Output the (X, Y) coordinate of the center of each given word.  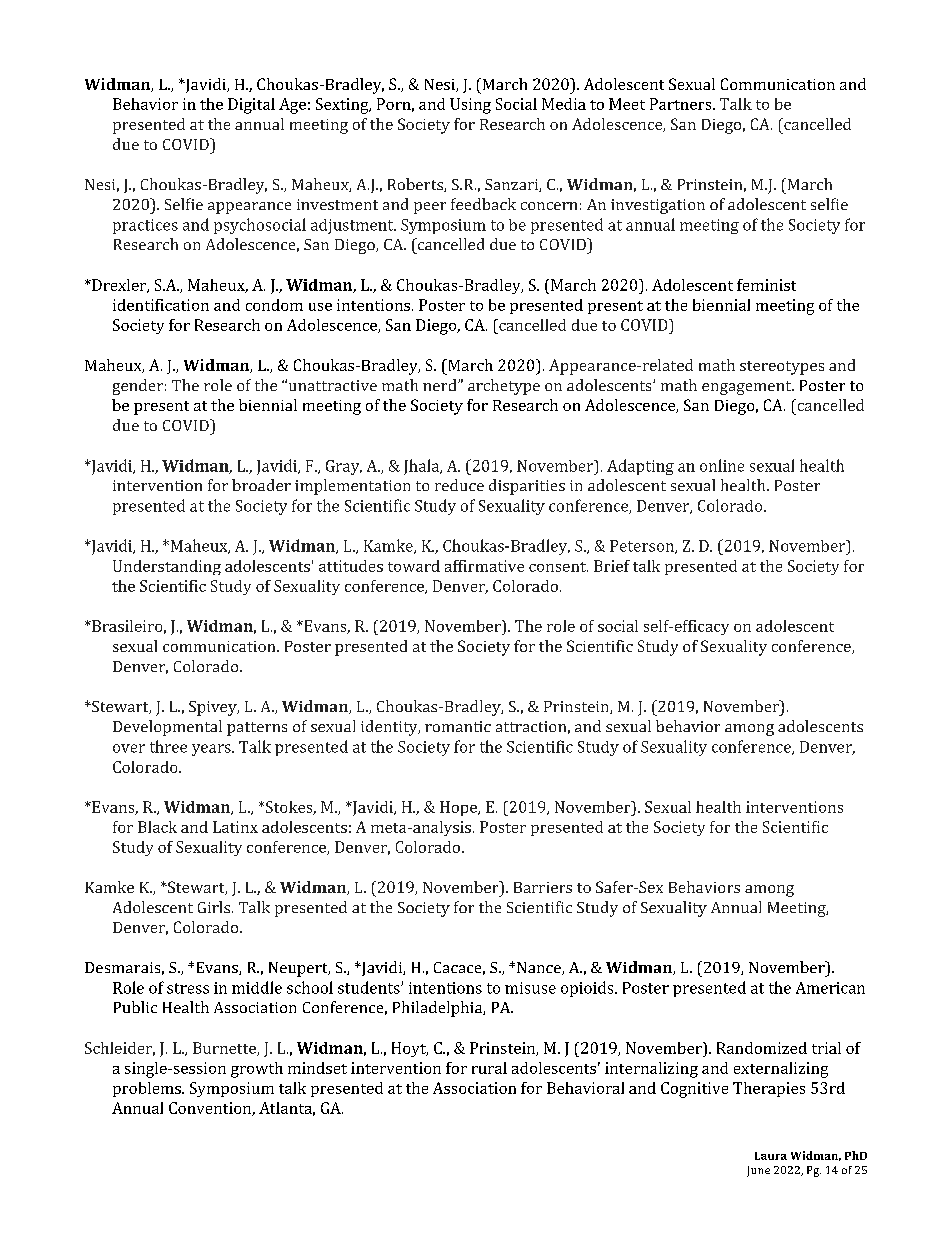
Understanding (167, 567)
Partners (682, 104)
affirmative (484, 566)
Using (470, 106)
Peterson (643, 547)
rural (489, 1068)
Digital (251, 106)
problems (148, 1089)
